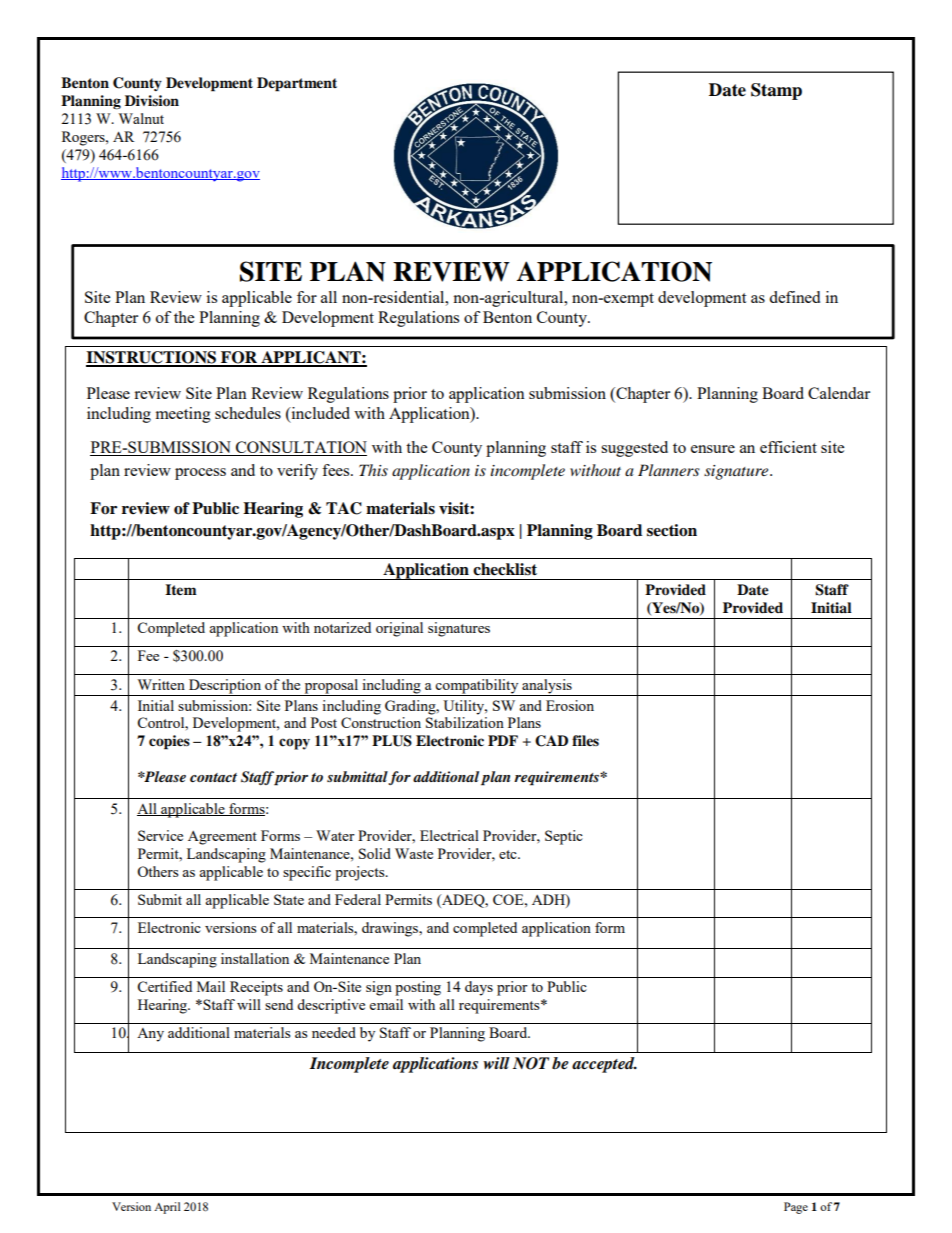 The height and width of the screenshot is (1233, 952). Describe the element at coordinates (449, 835) in the screenshot. I see `Electrical` at that location.
